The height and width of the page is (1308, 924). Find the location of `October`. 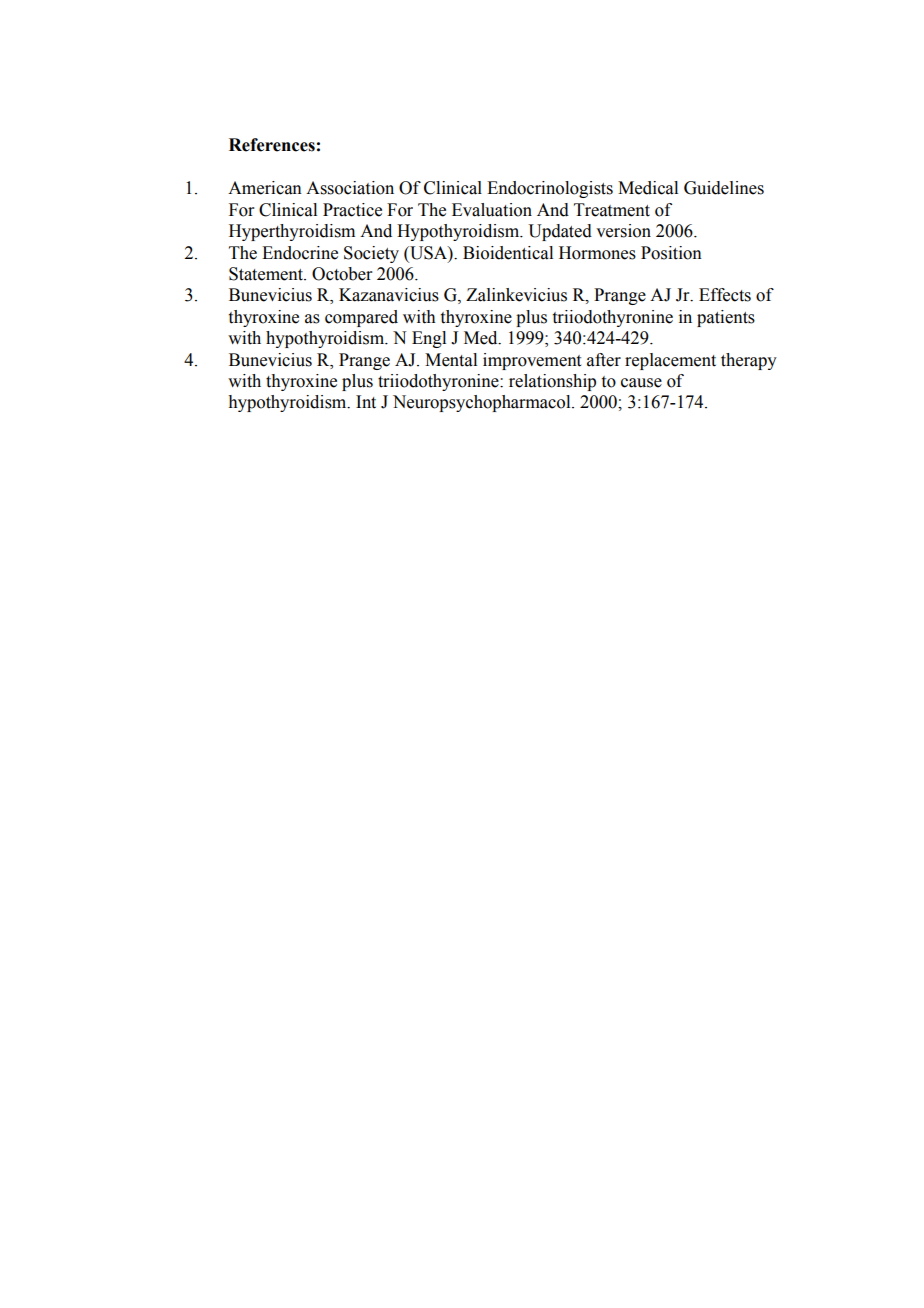

October is located at coordinates (342, 274).
